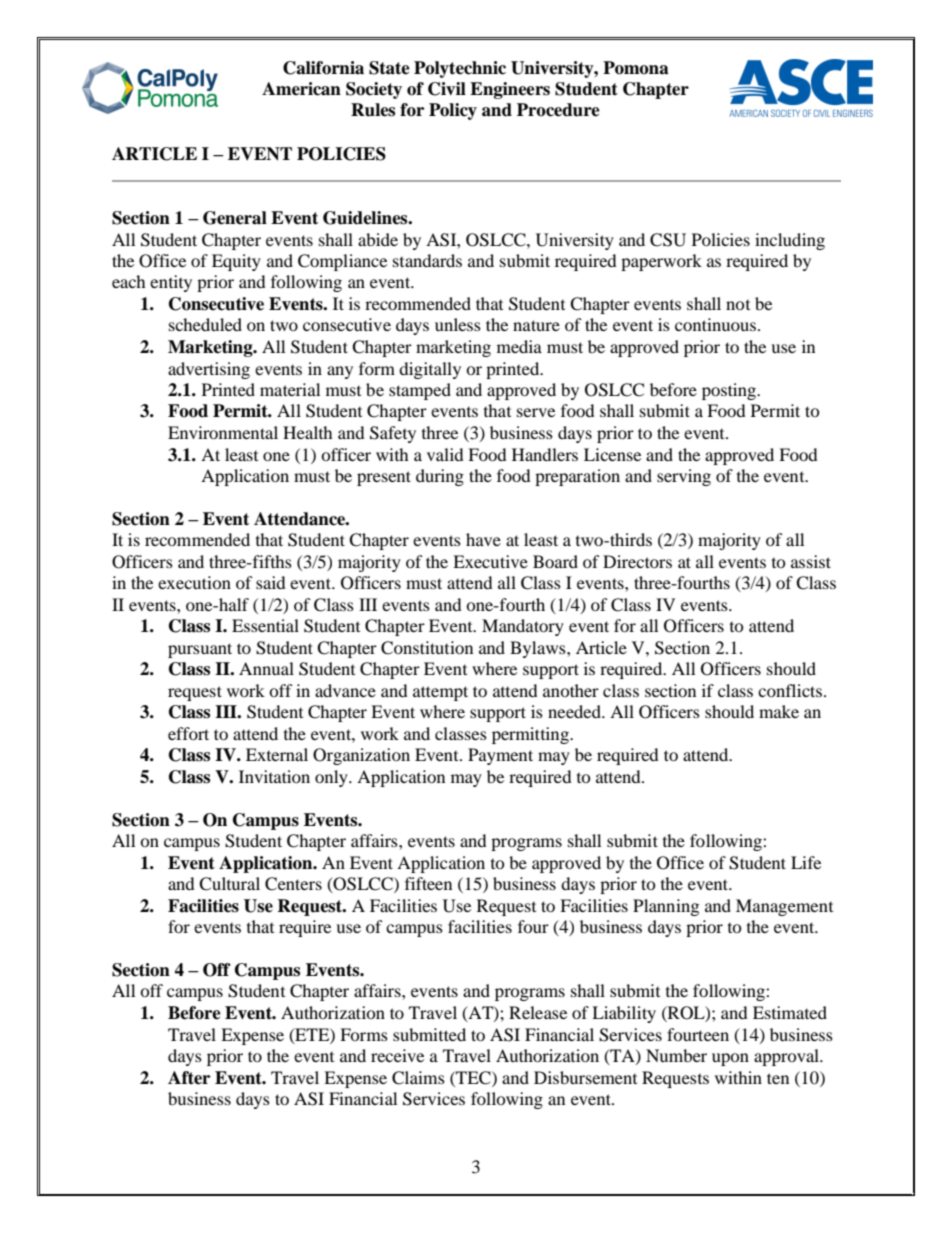 This image has width=952, height=1233. What do you see at coordinates (301, 89) in the image?
I see `American` at bounding box center [301, 89].
